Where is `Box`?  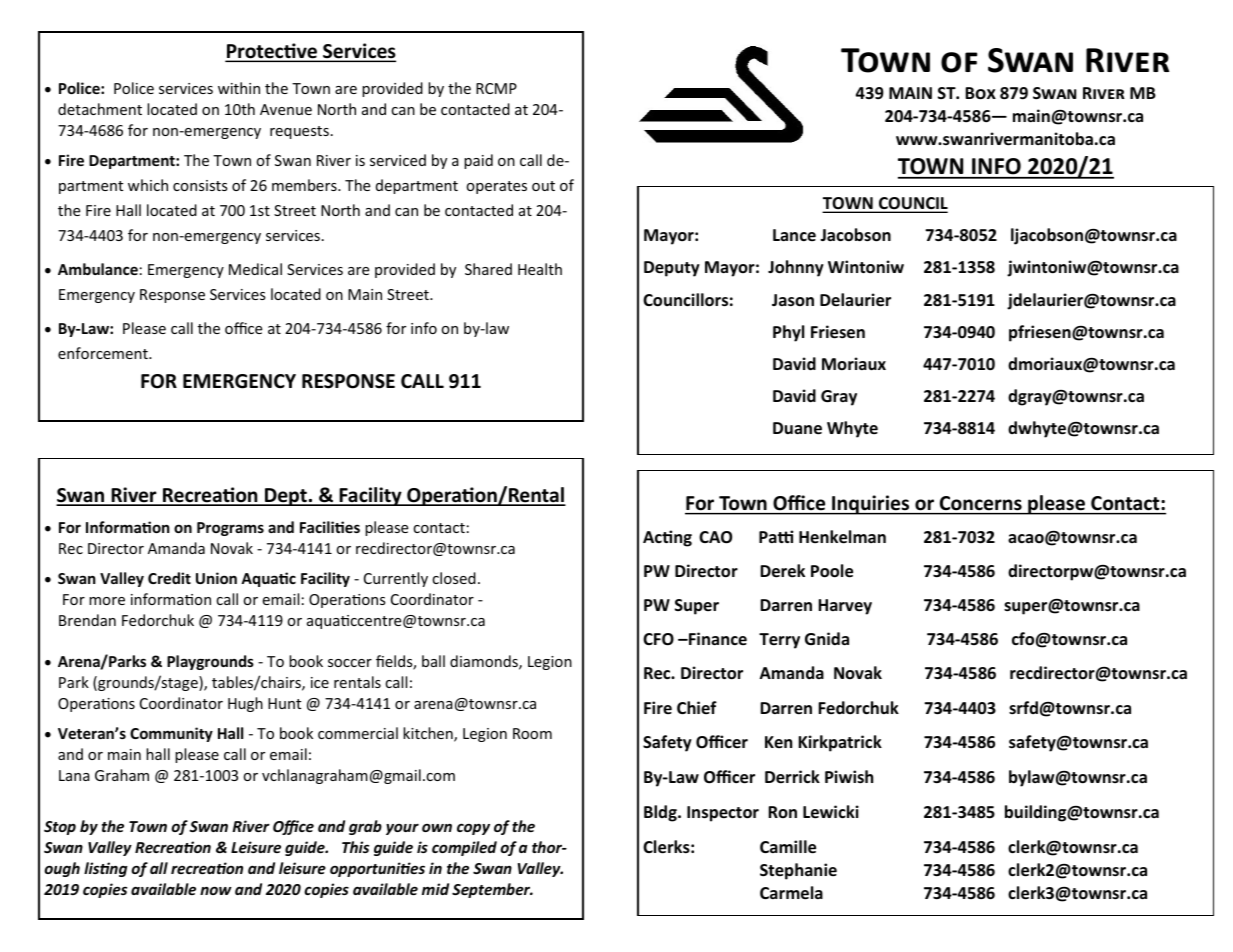 Box is located at coordinates (980, 93).
